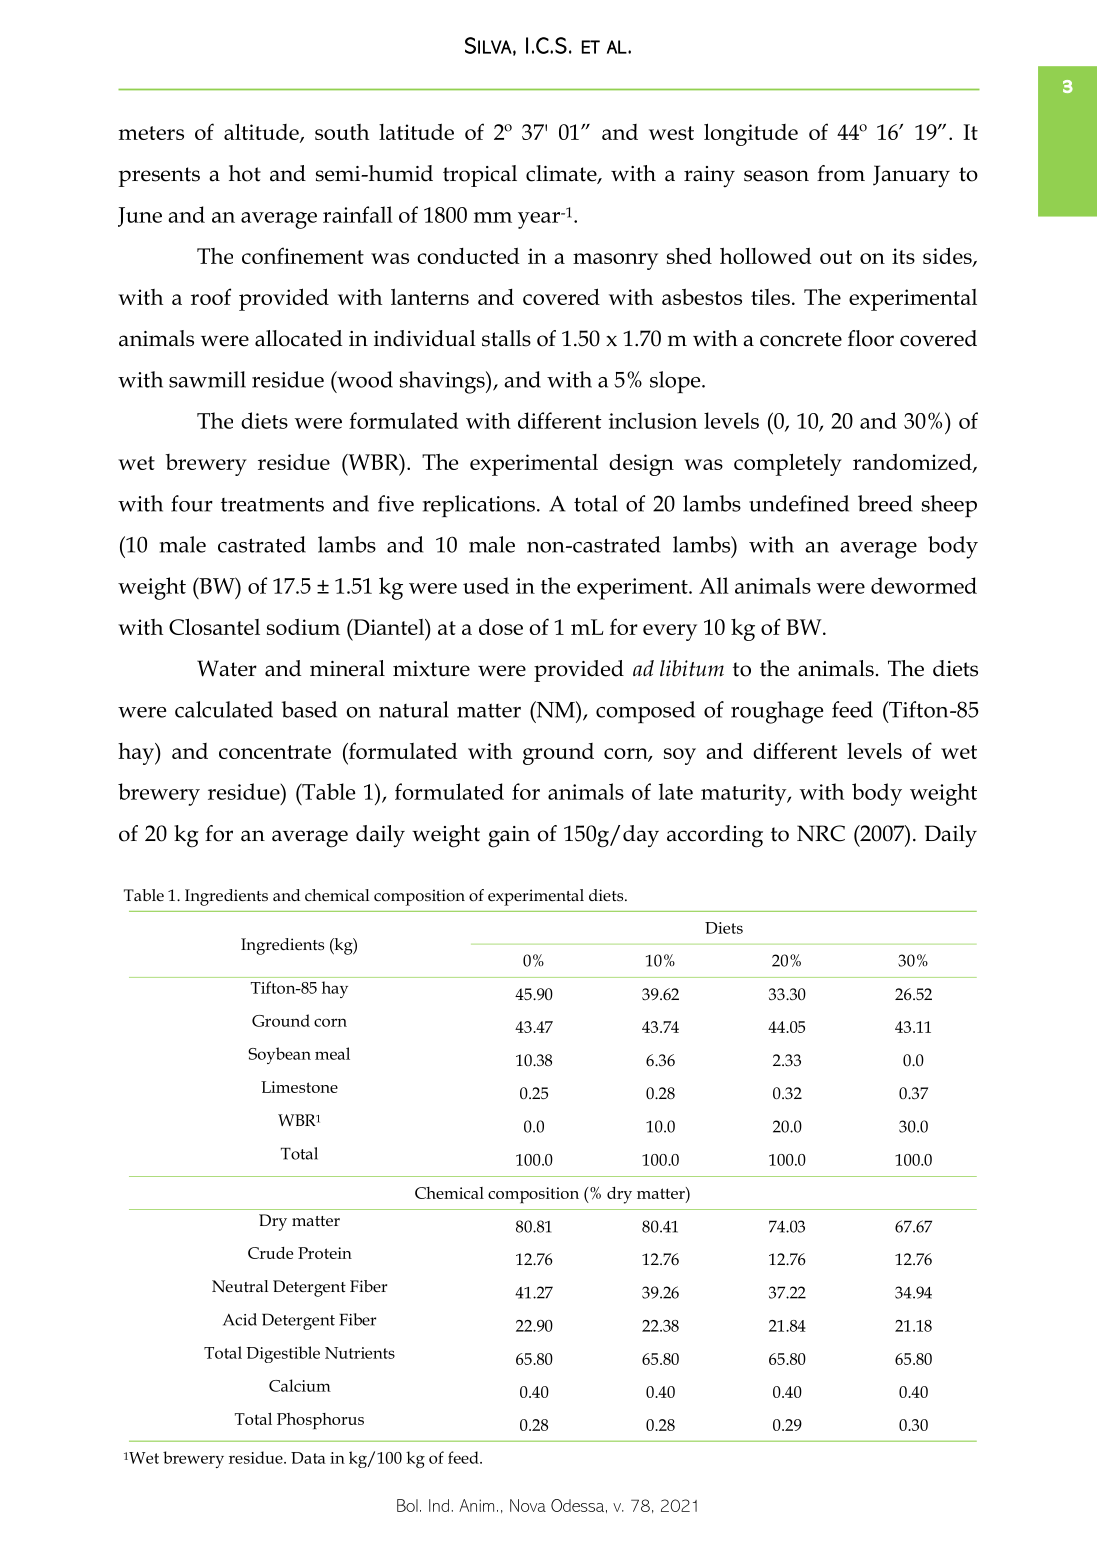  What do you see at coordinates (275, 752) in the screenshot?
I see `concentrate` at bounding box center [275, 752].
